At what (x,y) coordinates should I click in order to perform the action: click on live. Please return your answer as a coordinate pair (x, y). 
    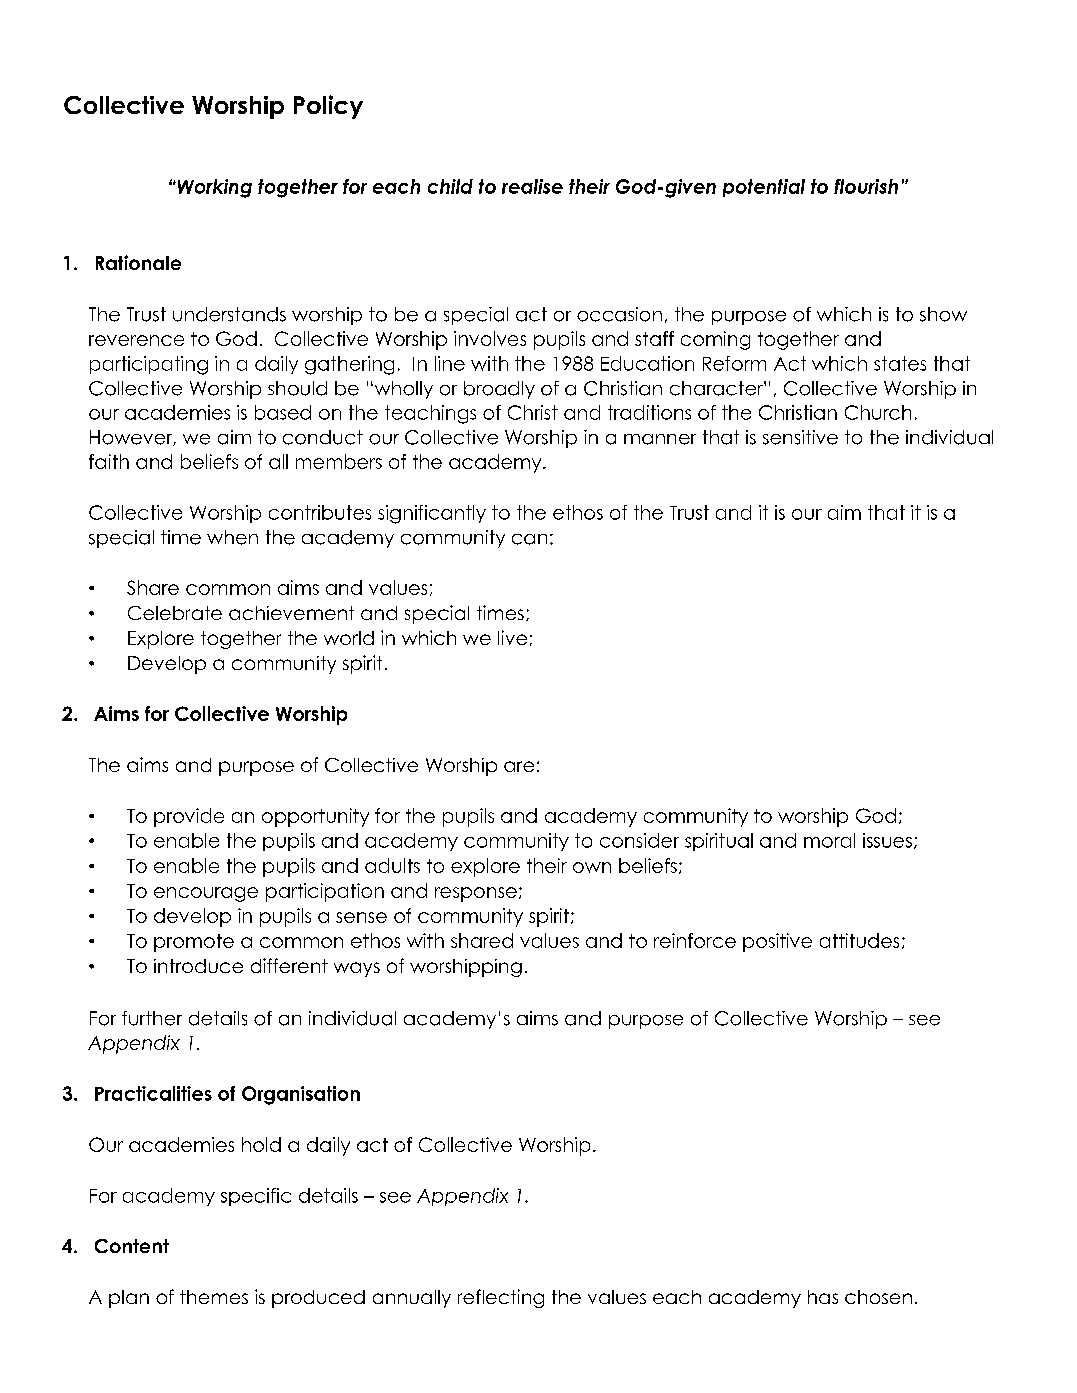
    Looking at the image, I should click on (512, 637).
